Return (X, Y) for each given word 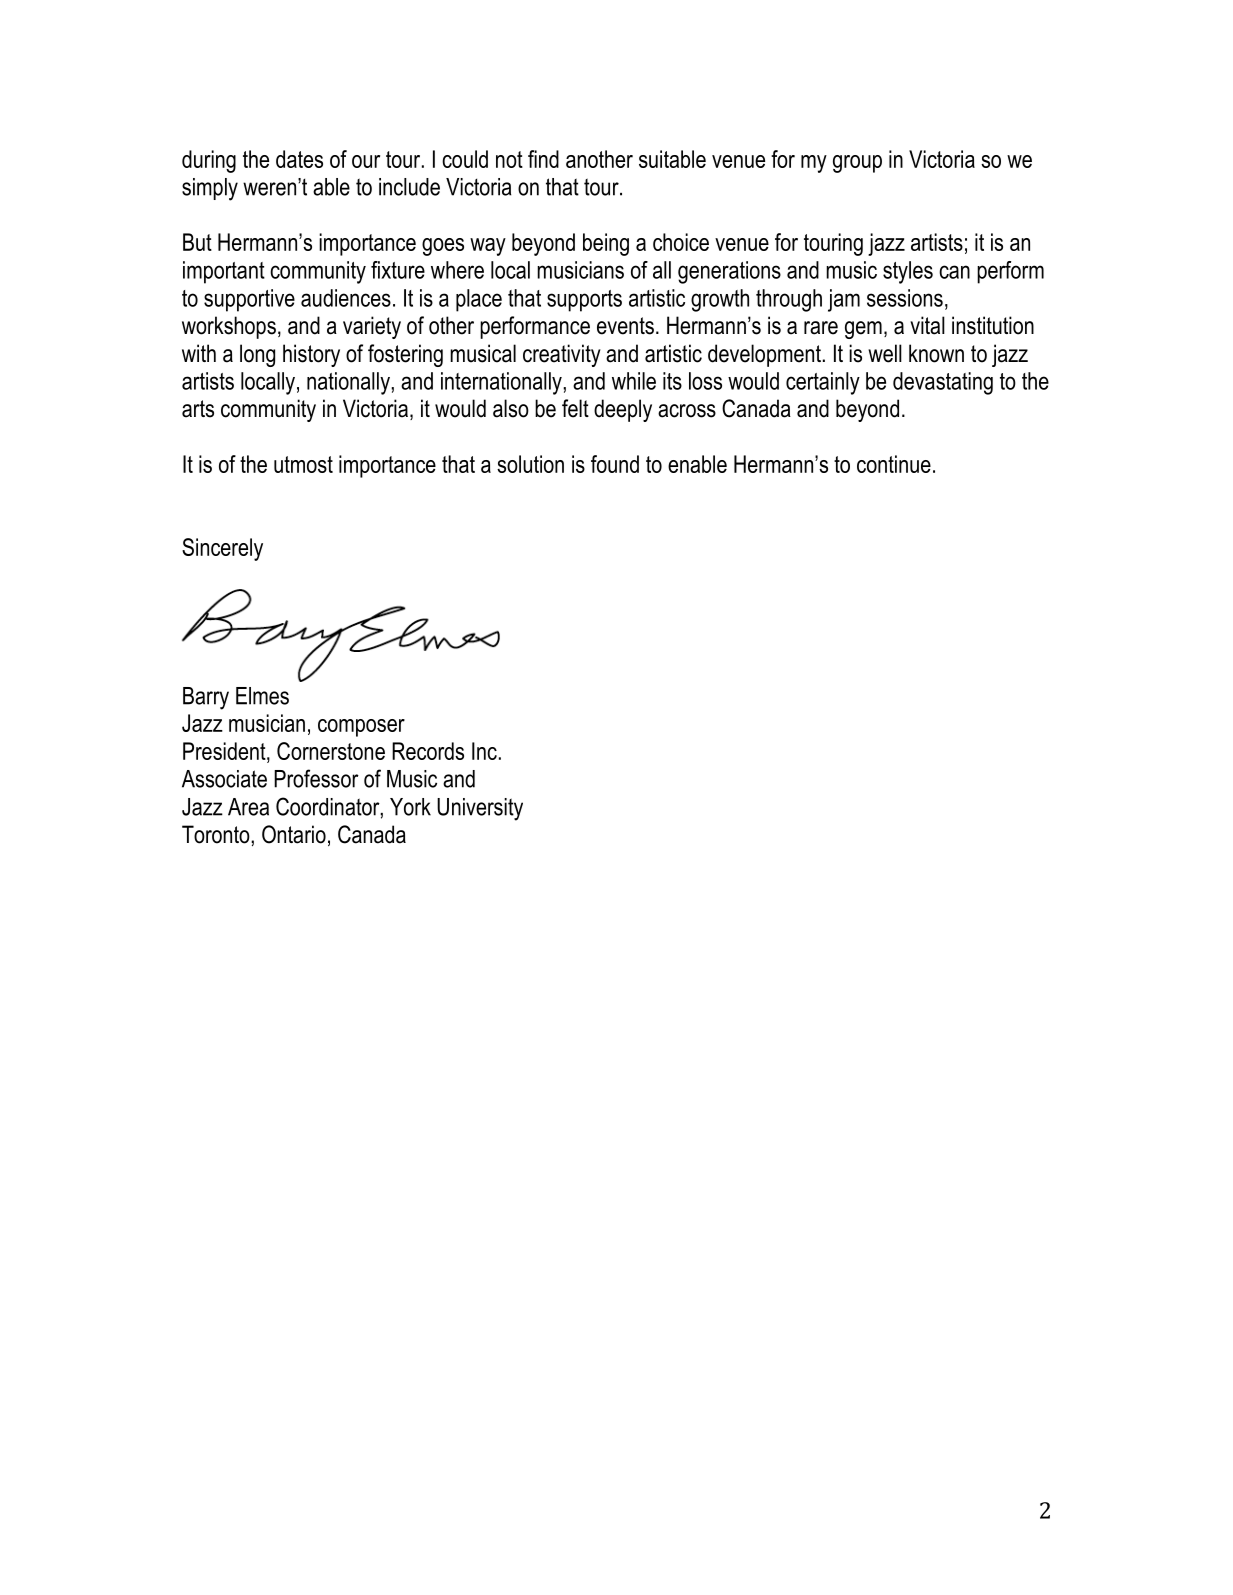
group (857, 164)
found (615, 464)
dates (299, 159)
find (543, 159)
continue (894, 464)
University (480, 809)
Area (248, 807)
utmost (303, 464)
